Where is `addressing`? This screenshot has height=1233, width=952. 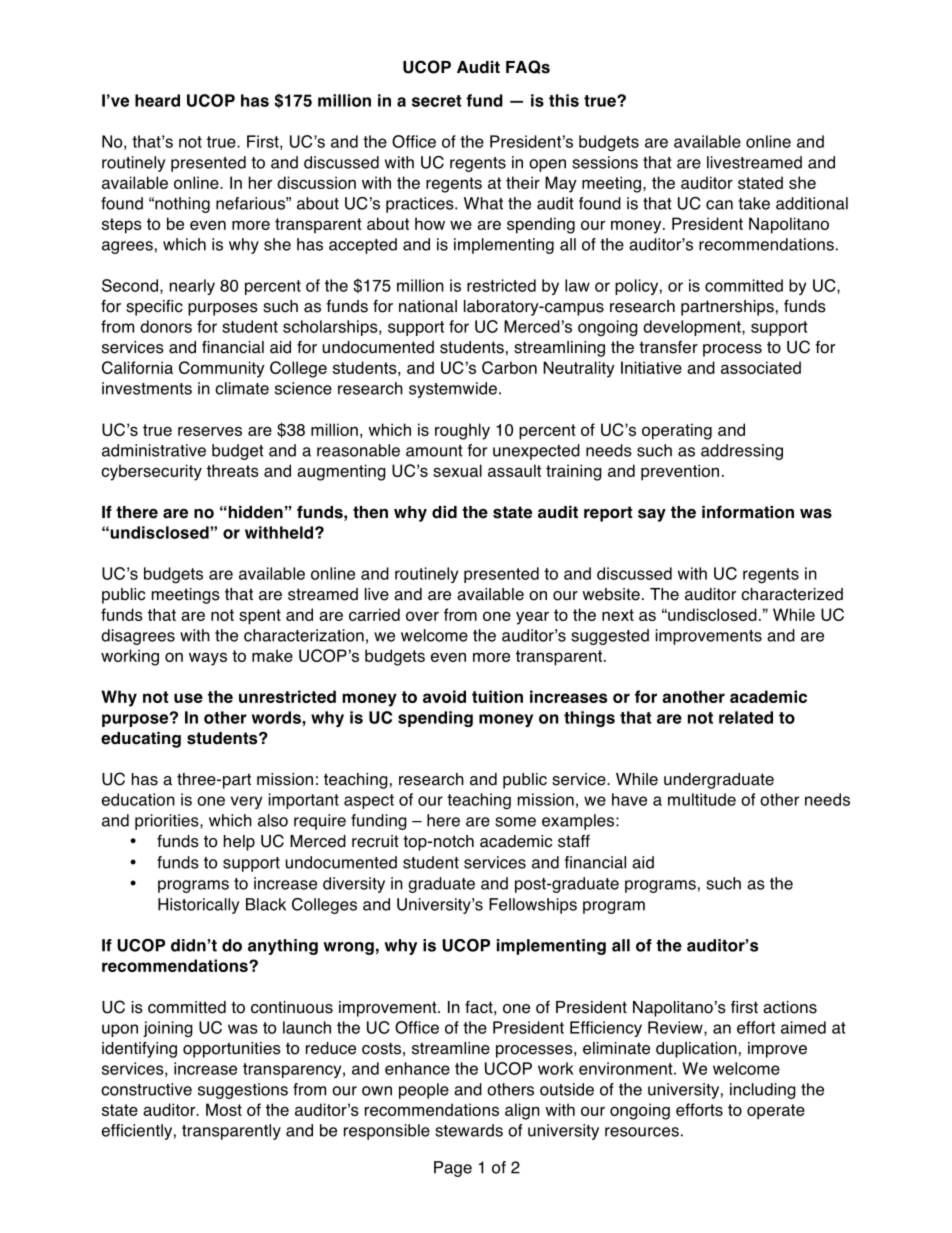 addressing is located at coordinates (742, 452).
